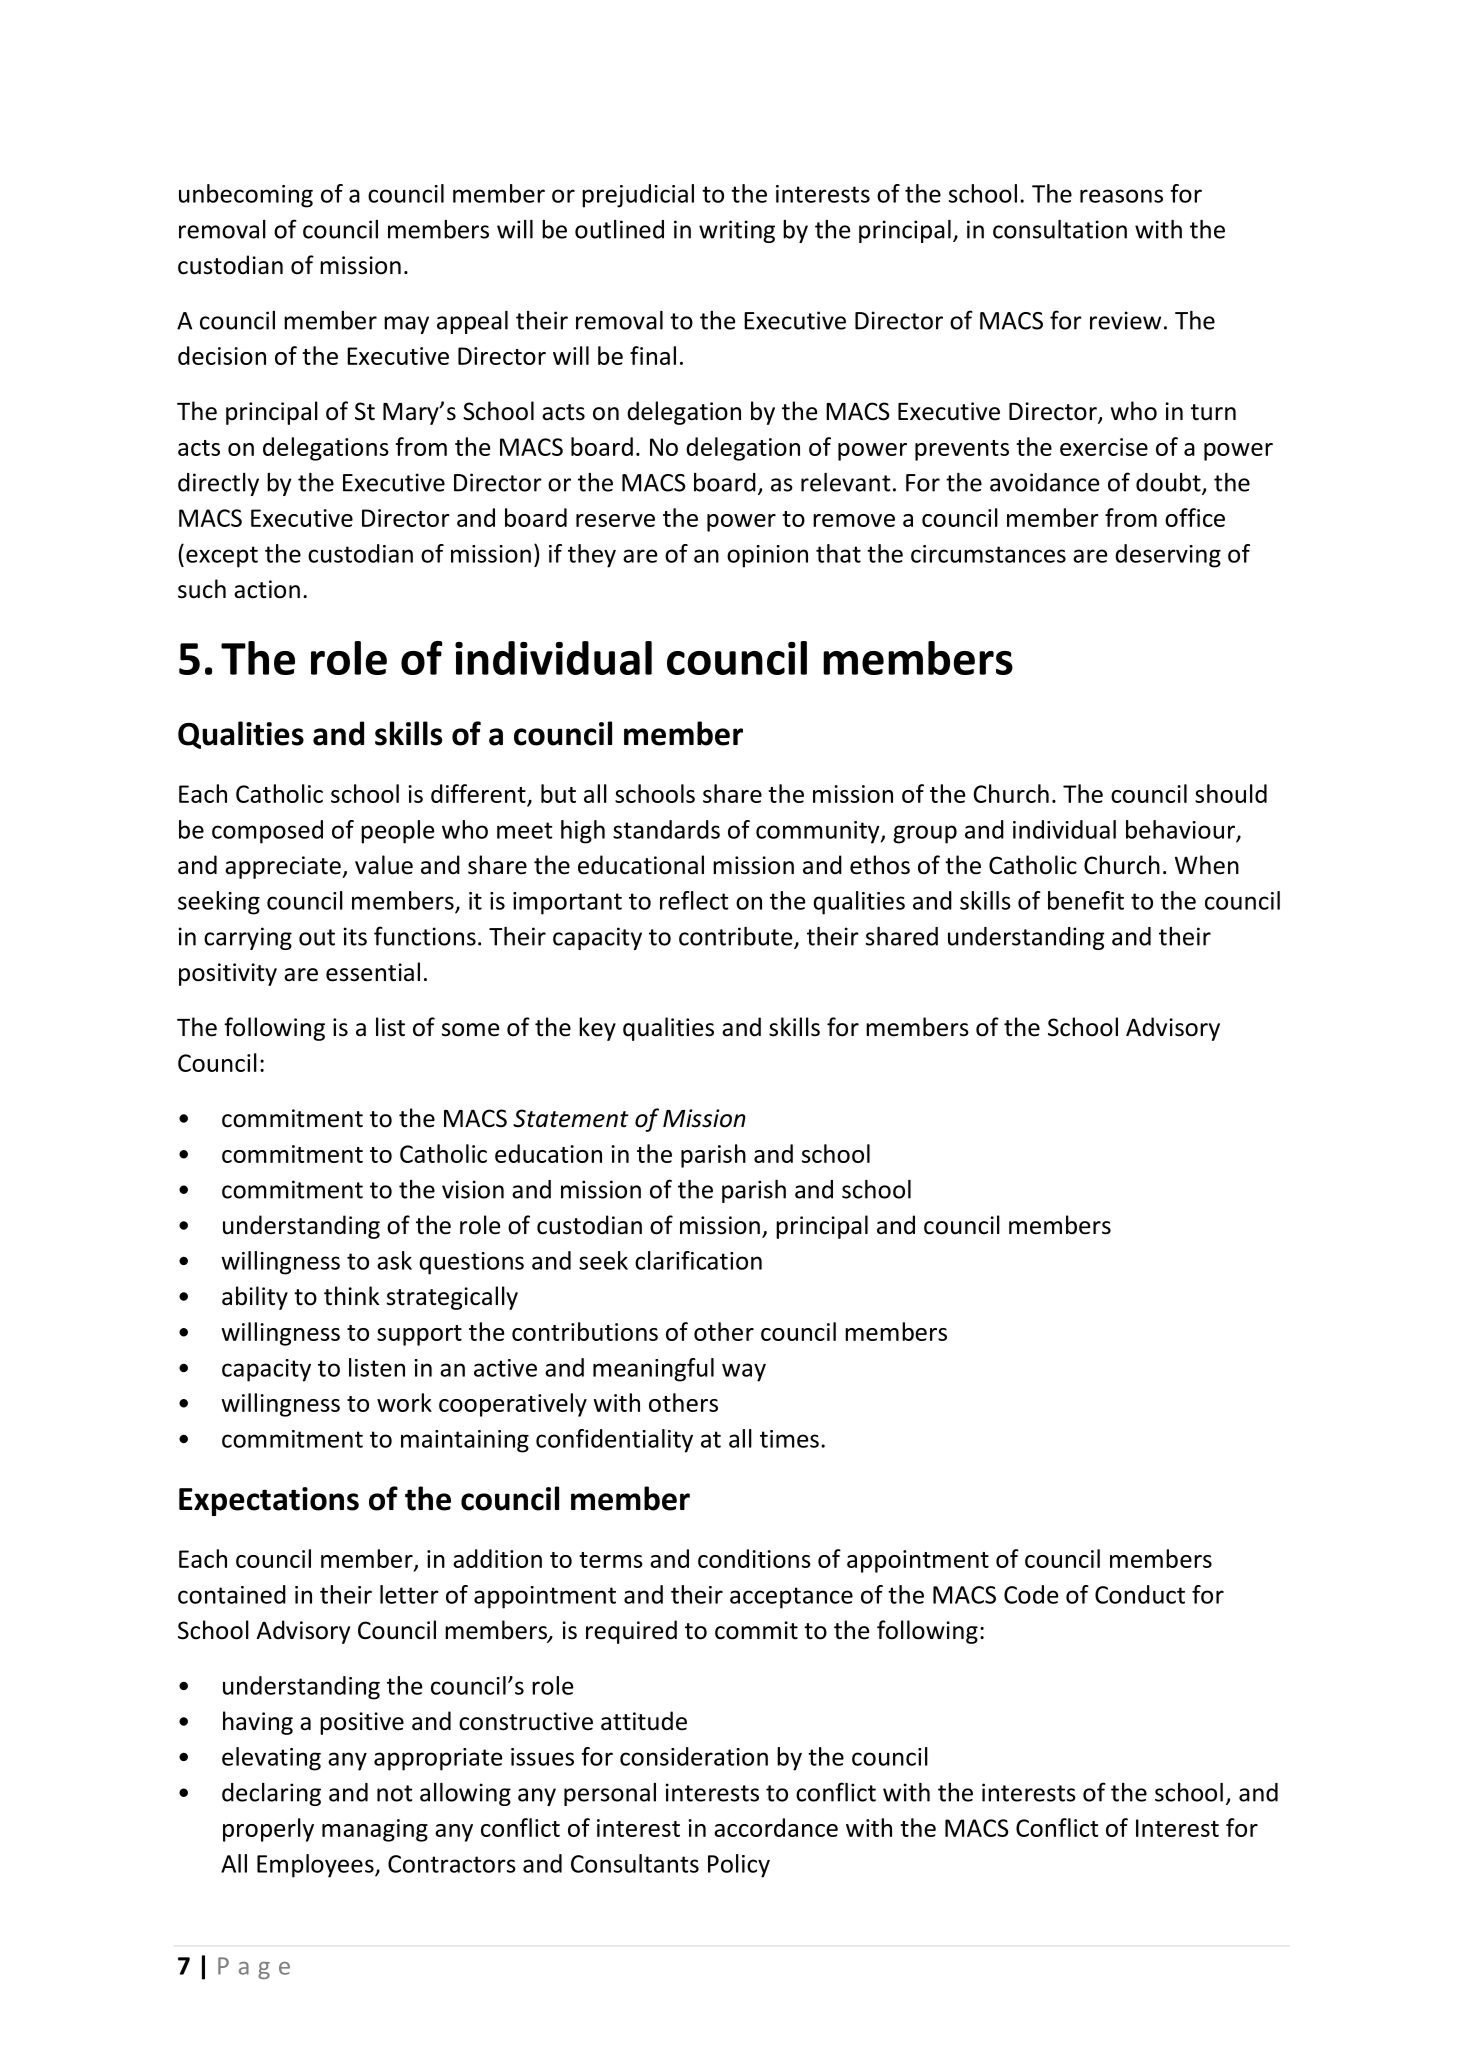 Image resolution: width=1463 pixels, height=2069 pixels. I want to click on Conduct, so click(1140, 1594).
